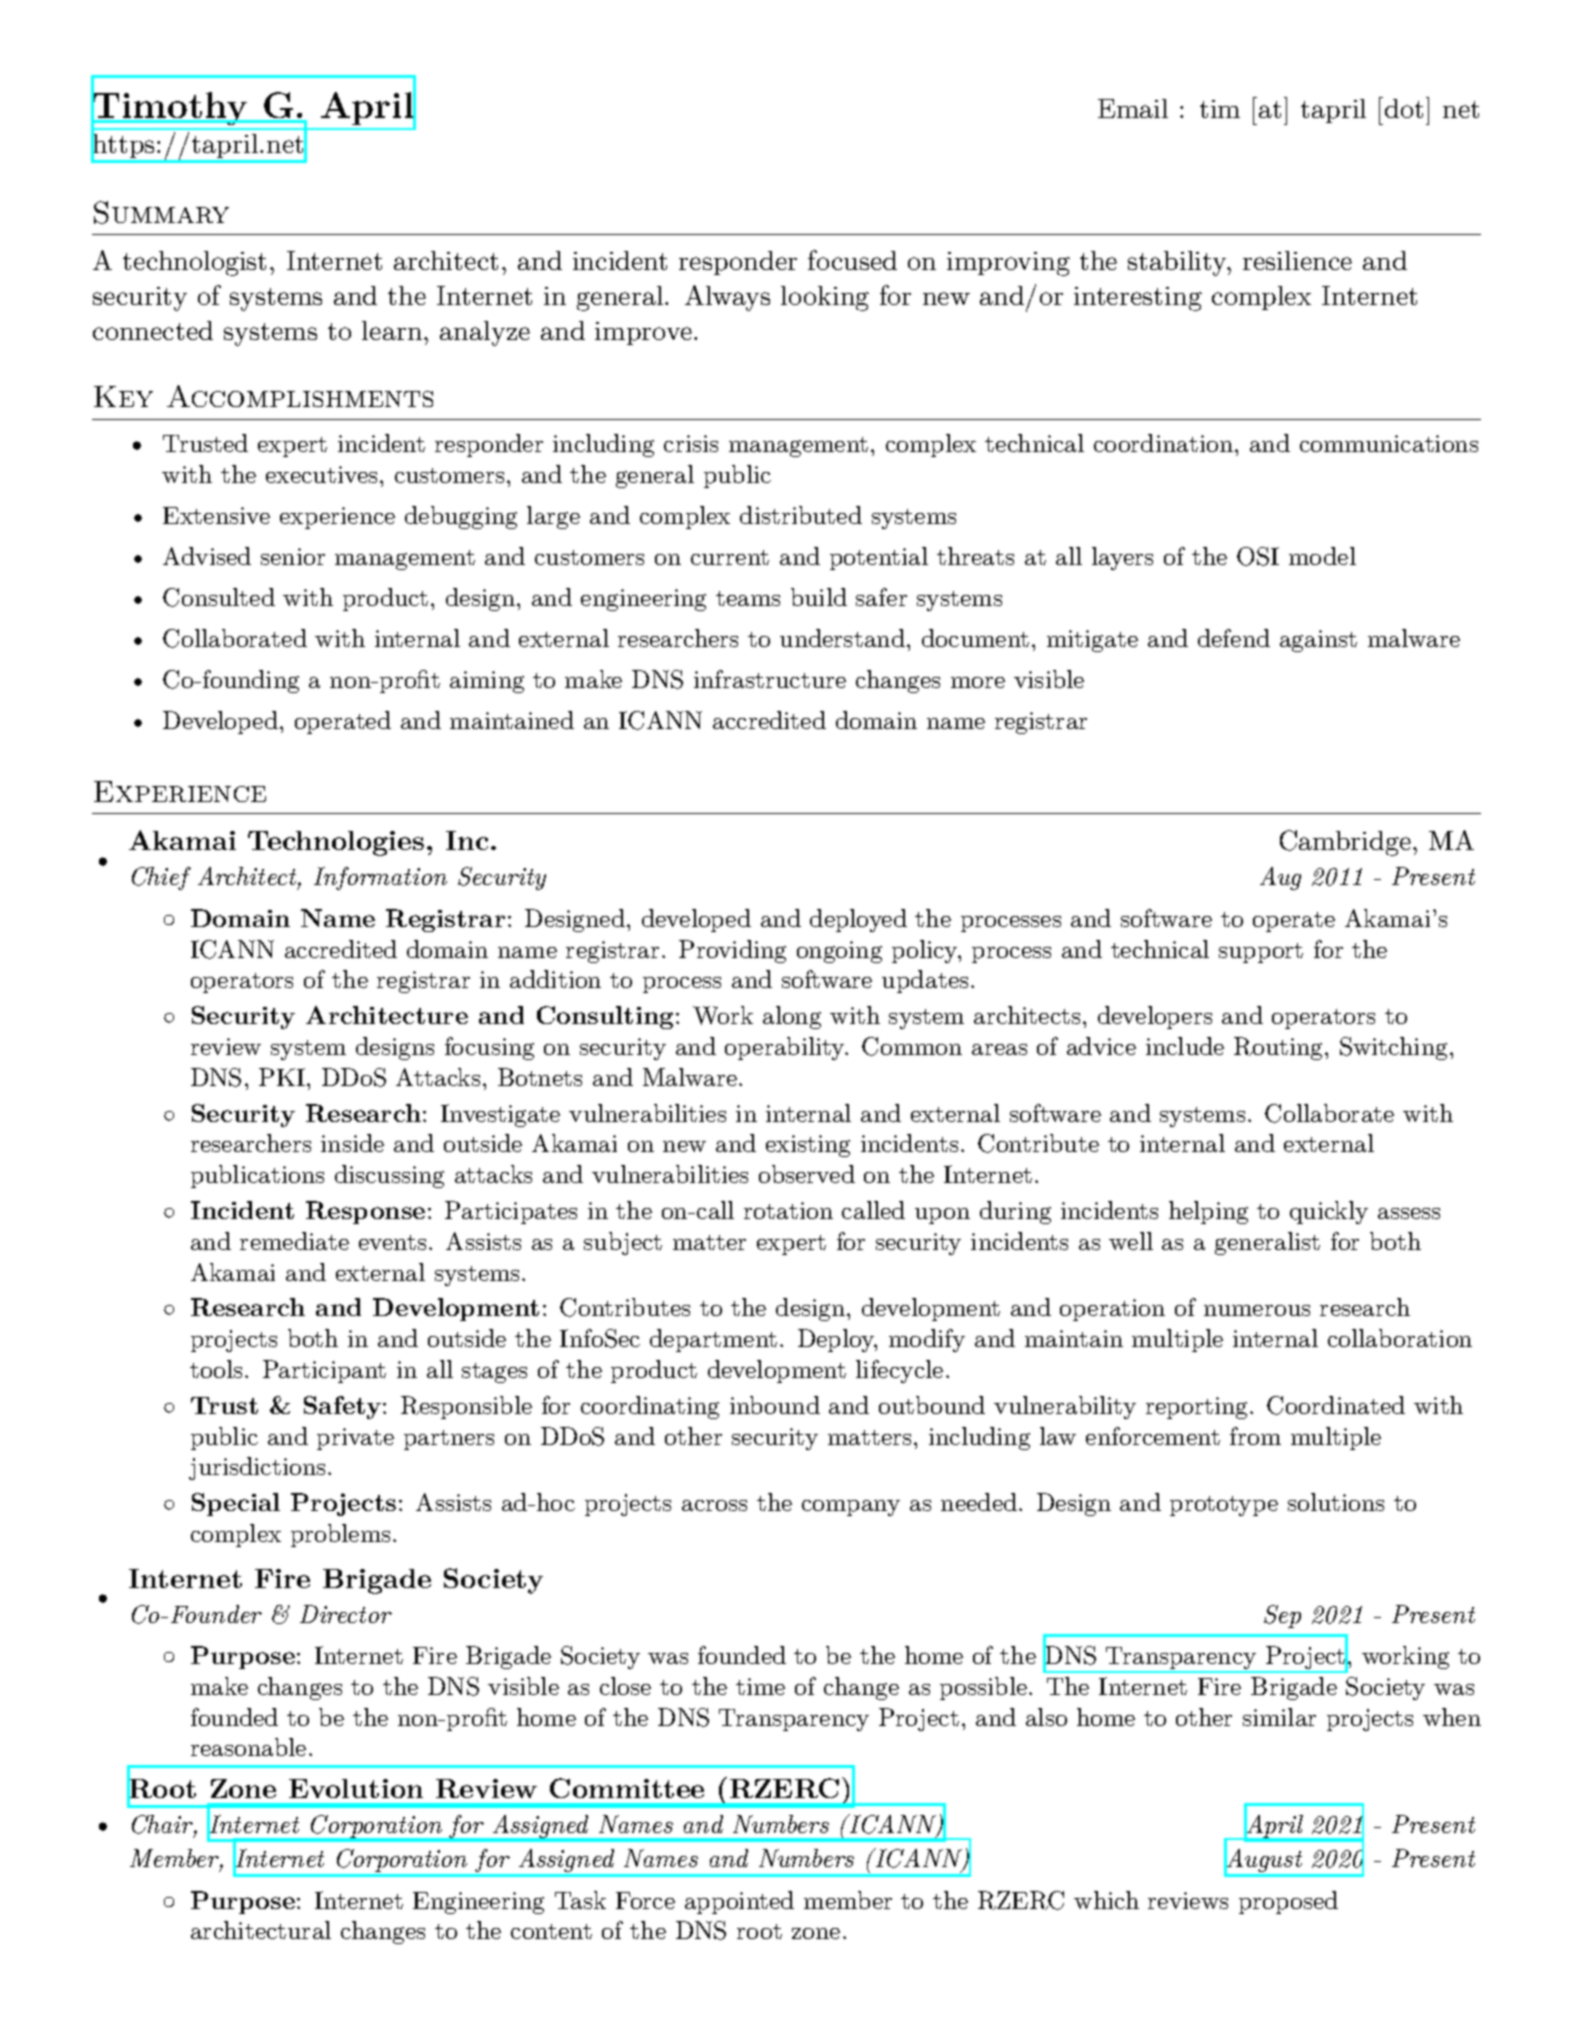  I want to click on focused, so click(852, 260).
